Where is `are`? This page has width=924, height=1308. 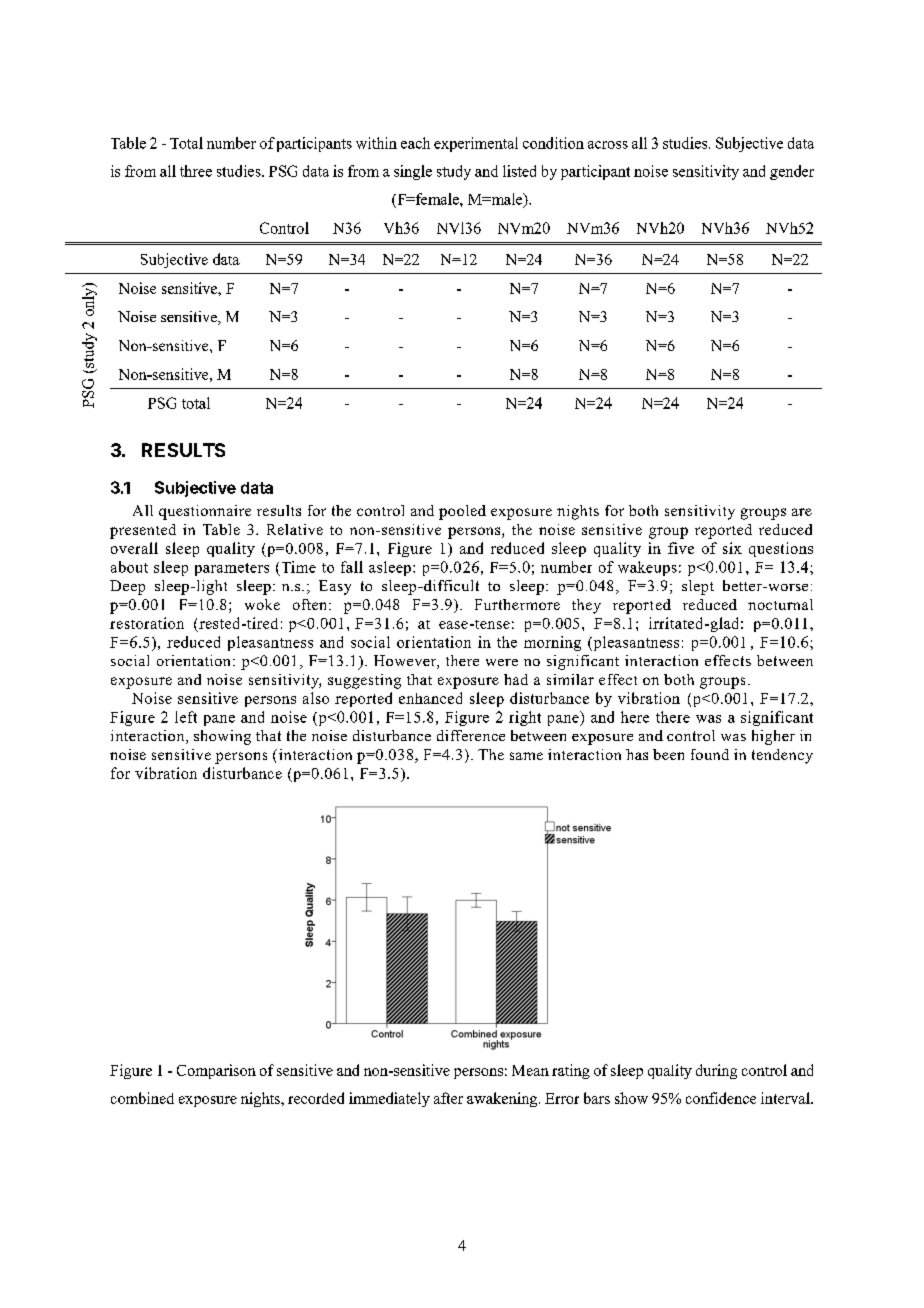 are is located at coordinates (802, 512).
